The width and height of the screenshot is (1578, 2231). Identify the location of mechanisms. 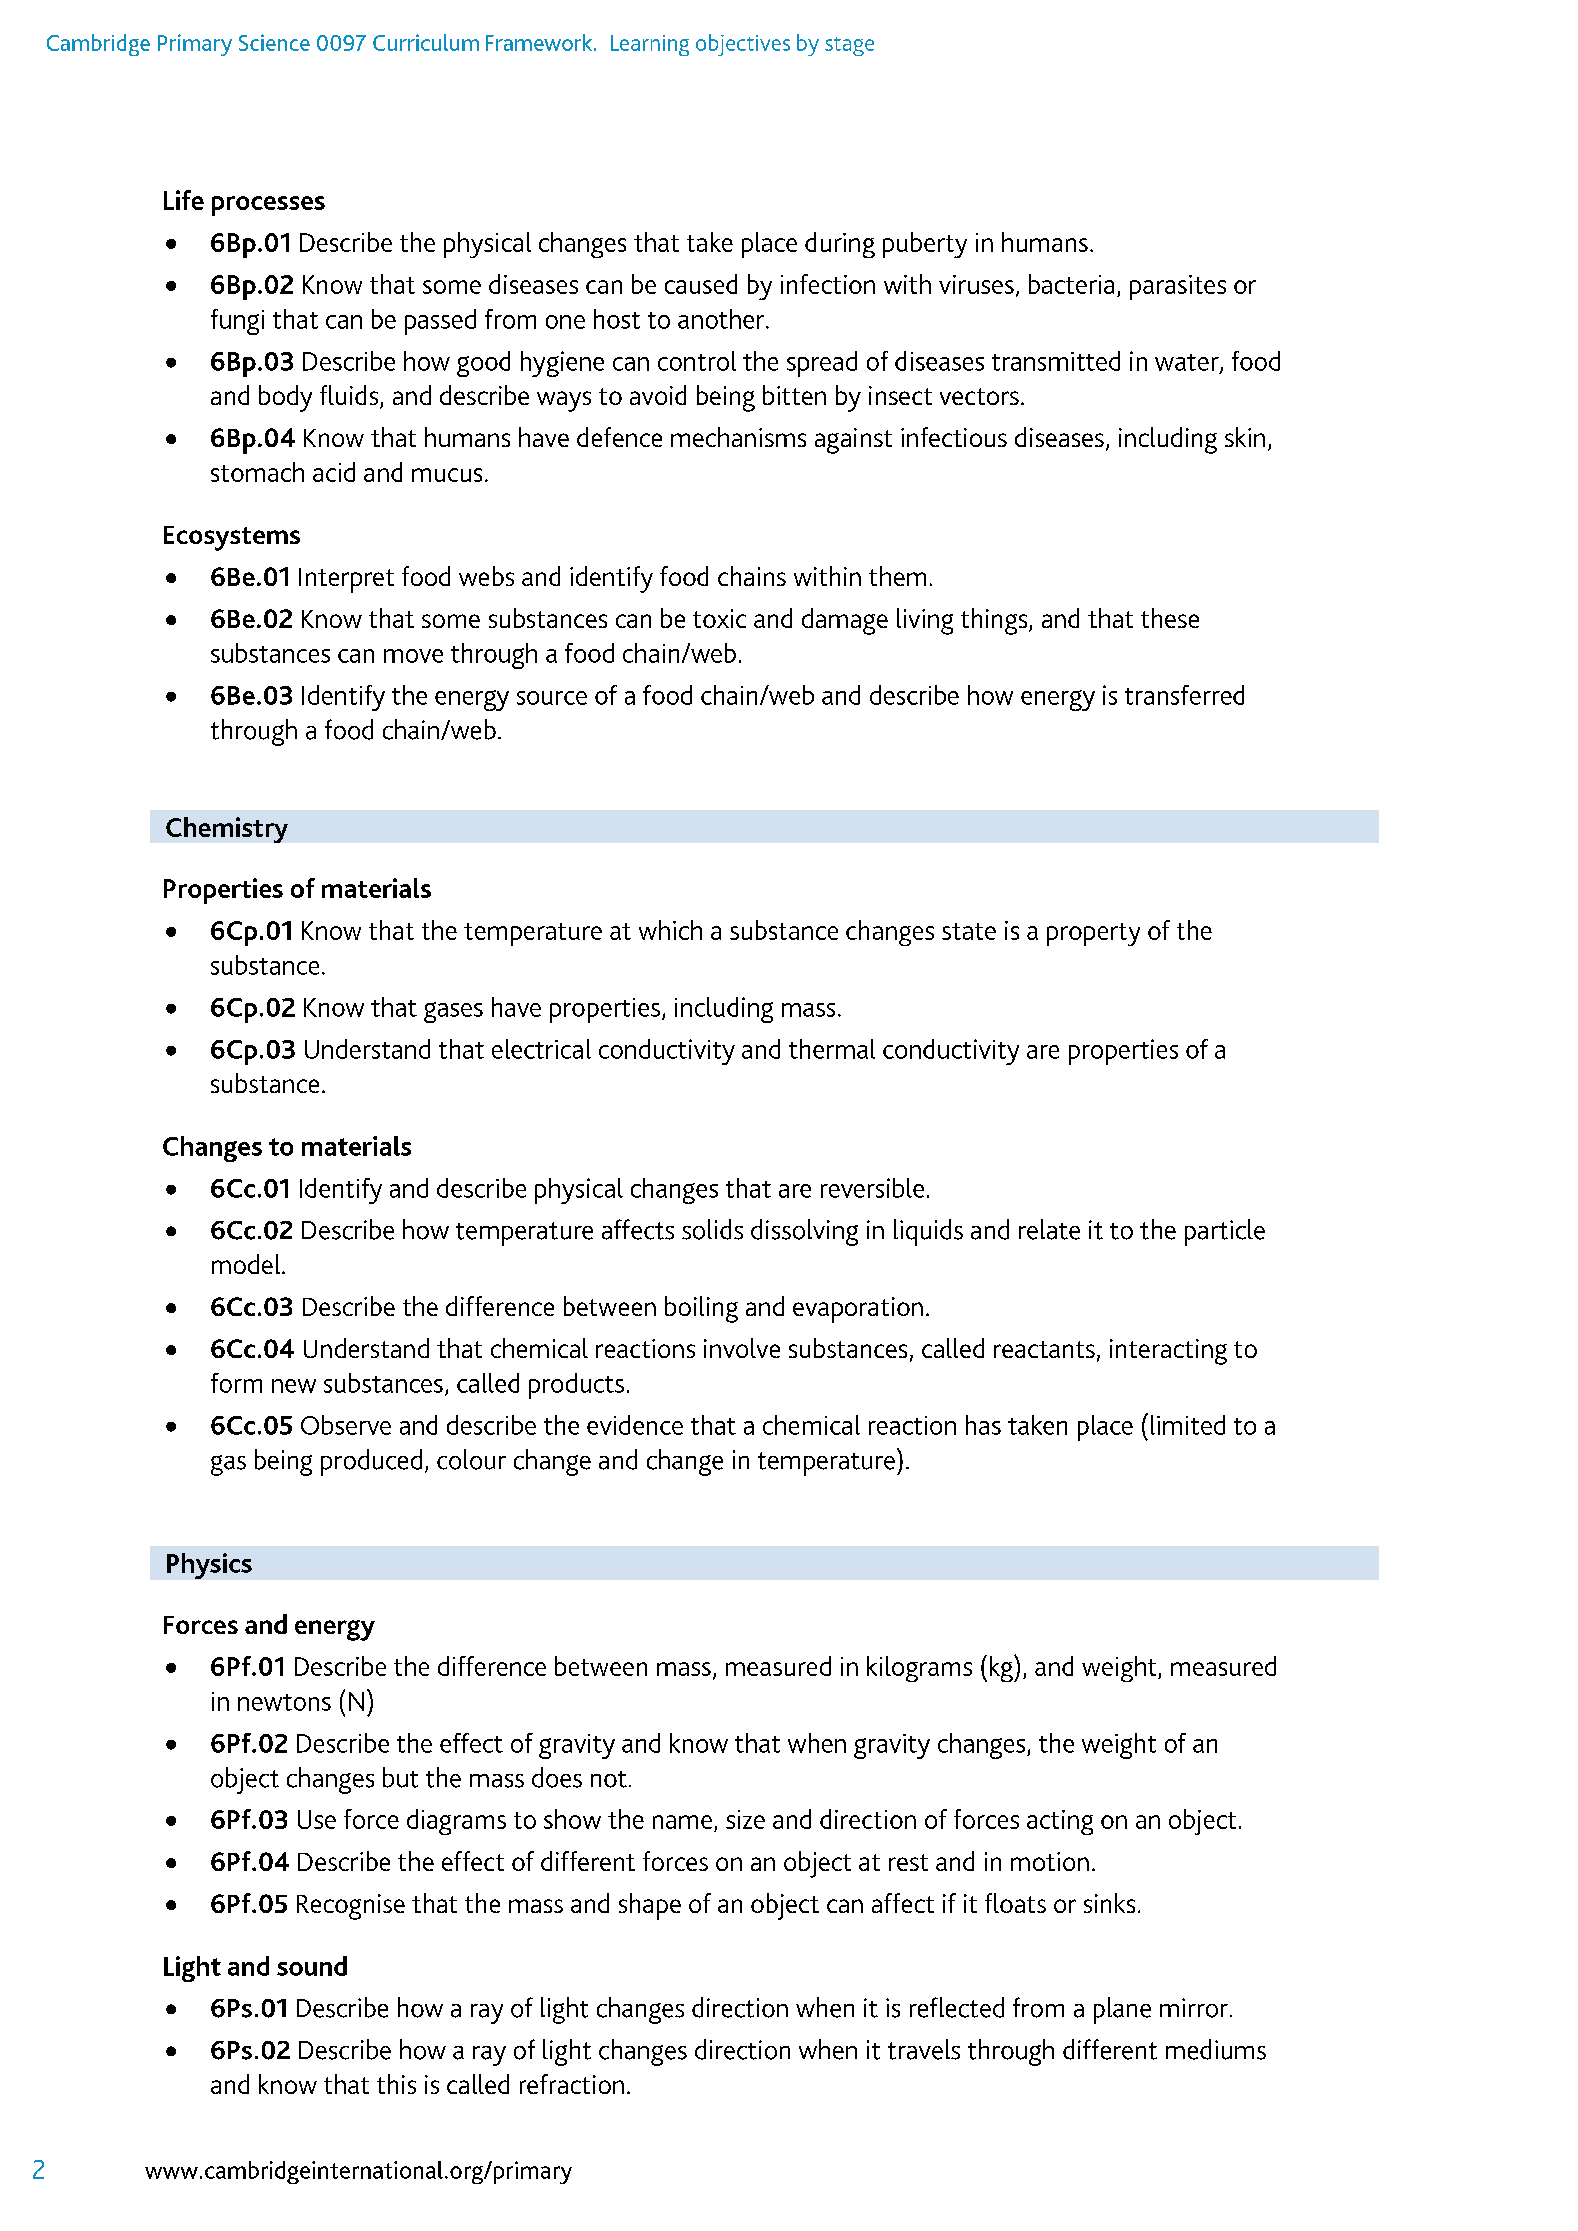
(738, 437).
